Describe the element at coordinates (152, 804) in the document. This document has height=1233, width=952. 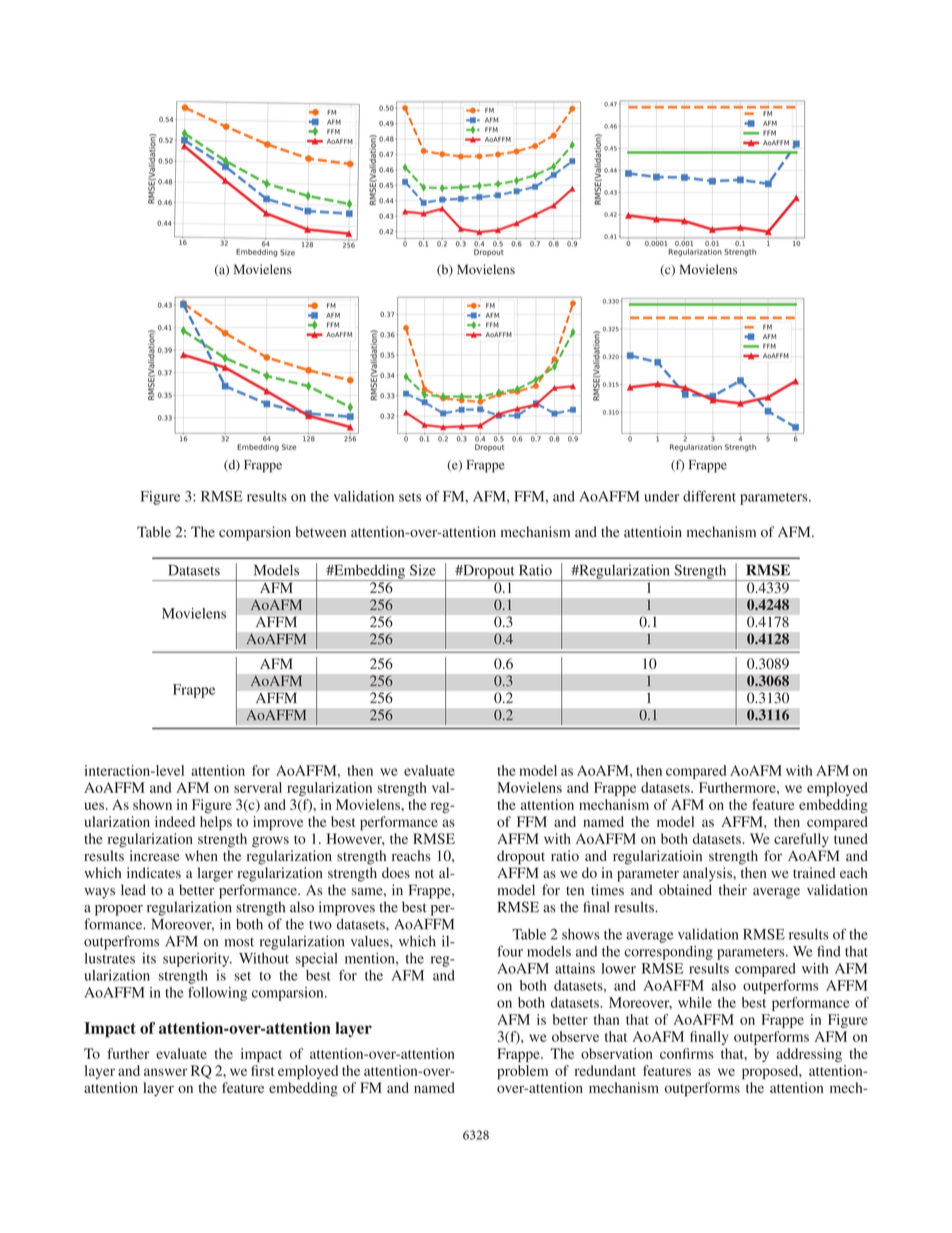
I see `shown` at that location.
